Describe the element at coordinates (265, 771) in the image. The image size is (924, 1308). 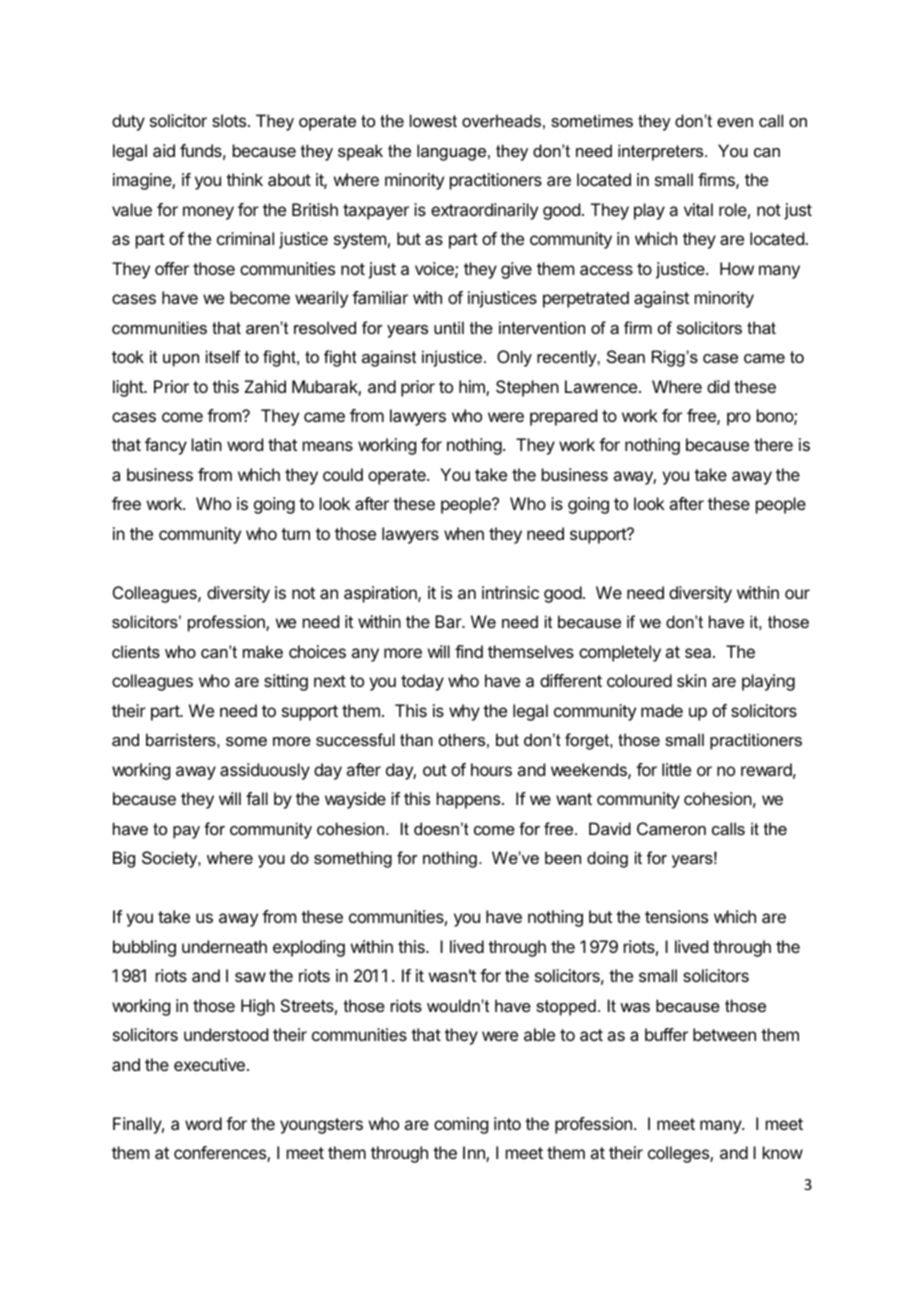
I see `assiduously` at that location.
